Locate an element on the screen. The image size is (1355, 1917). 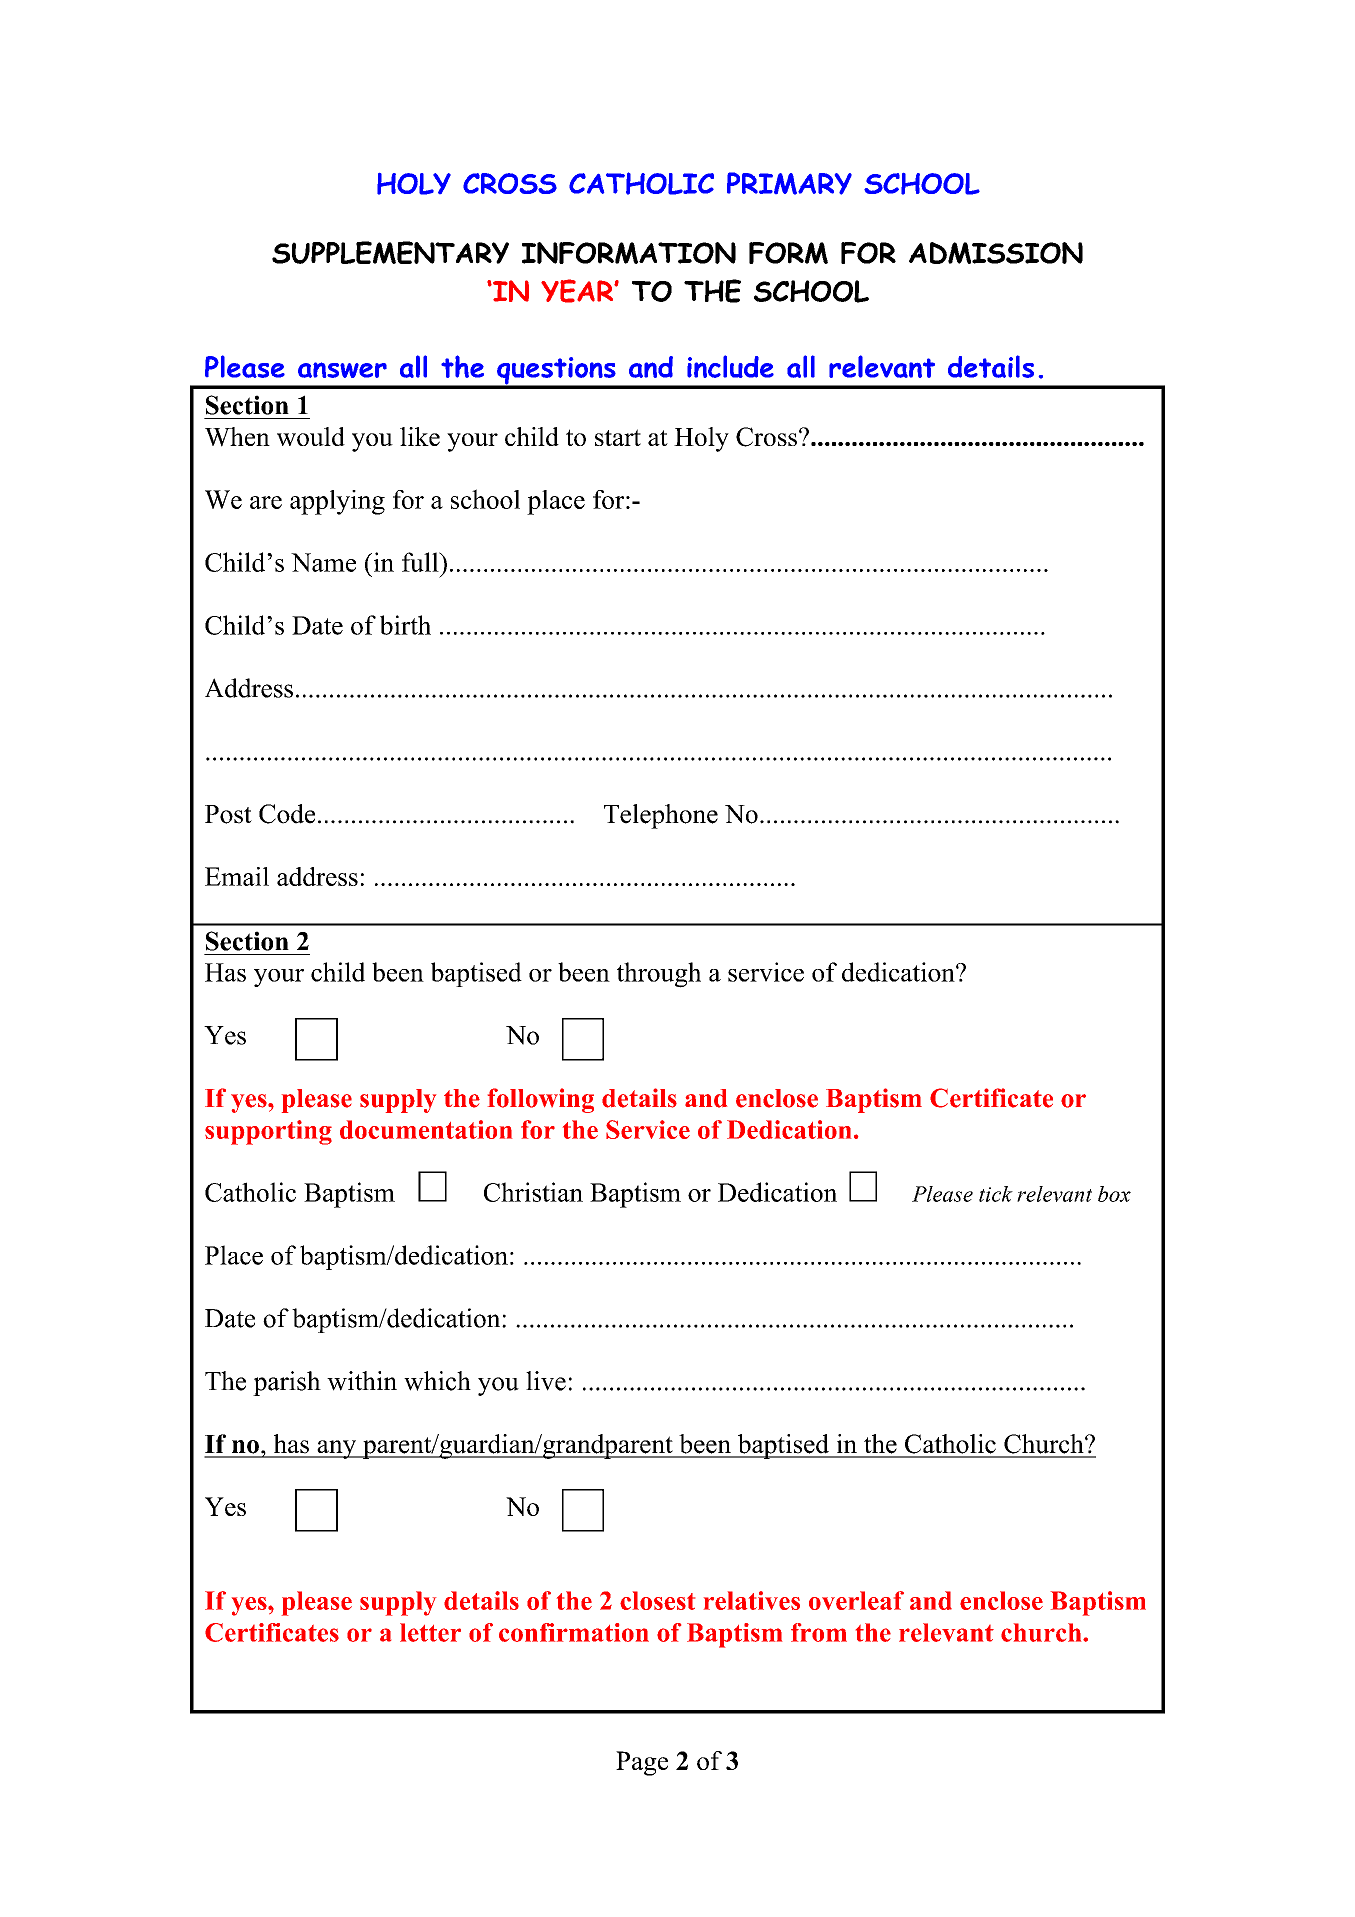
SUPPLEMENTARY is located at coordinates (390, 252).
